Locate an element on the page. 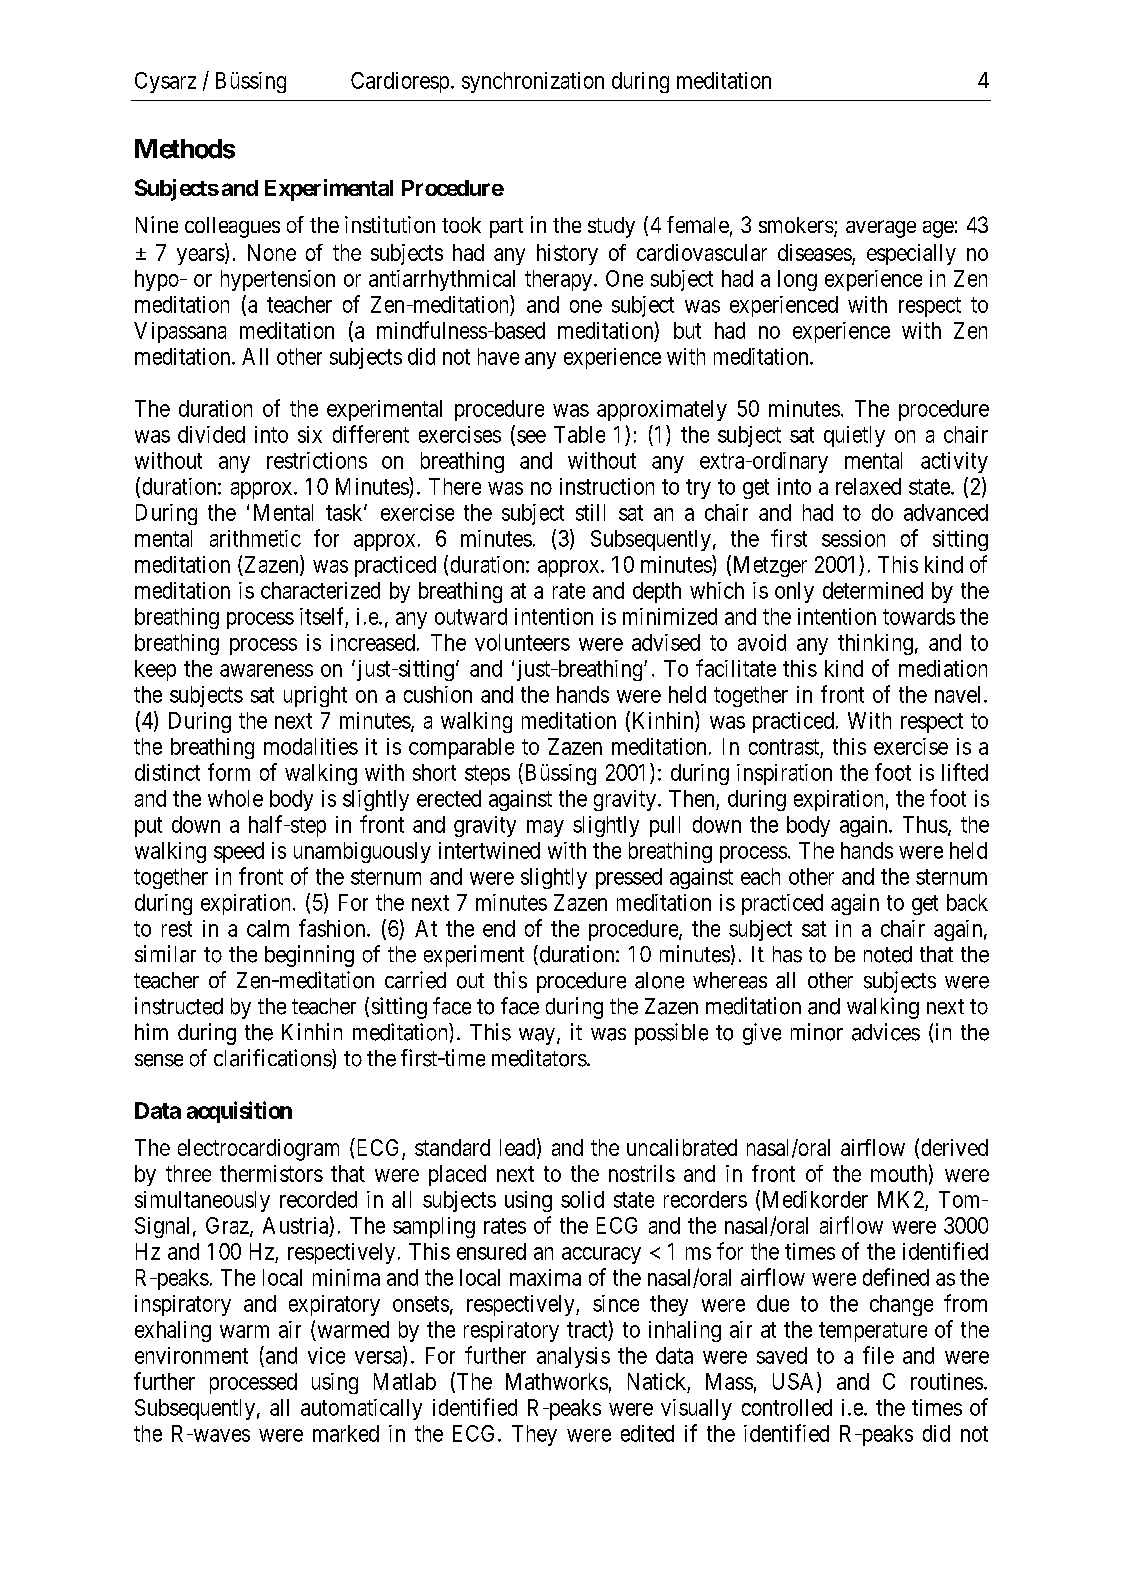  Mathworks is located at coordinates (557, 1381).
